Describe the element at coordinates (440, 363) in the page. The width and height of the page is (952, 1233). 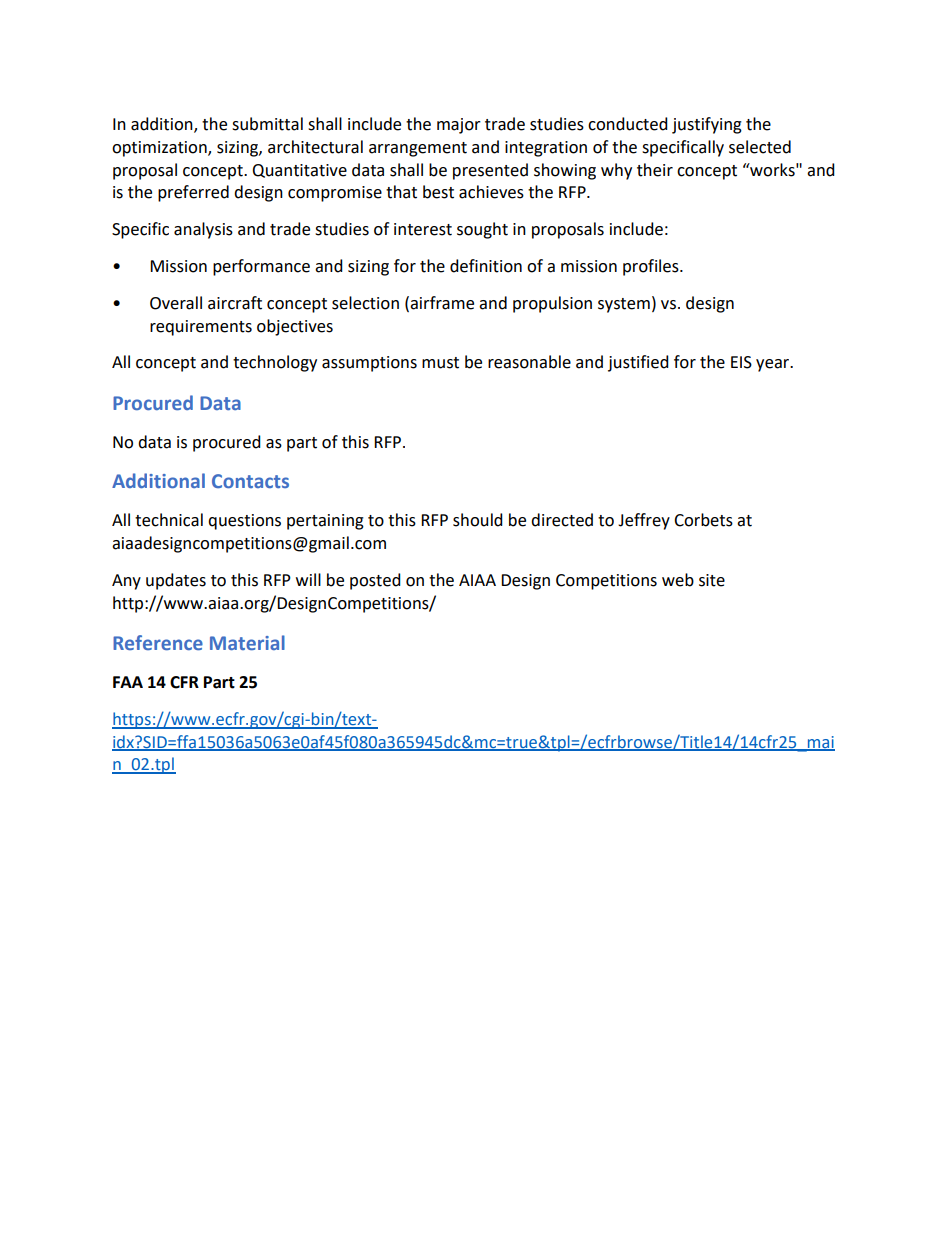
I see `must` at that location.
